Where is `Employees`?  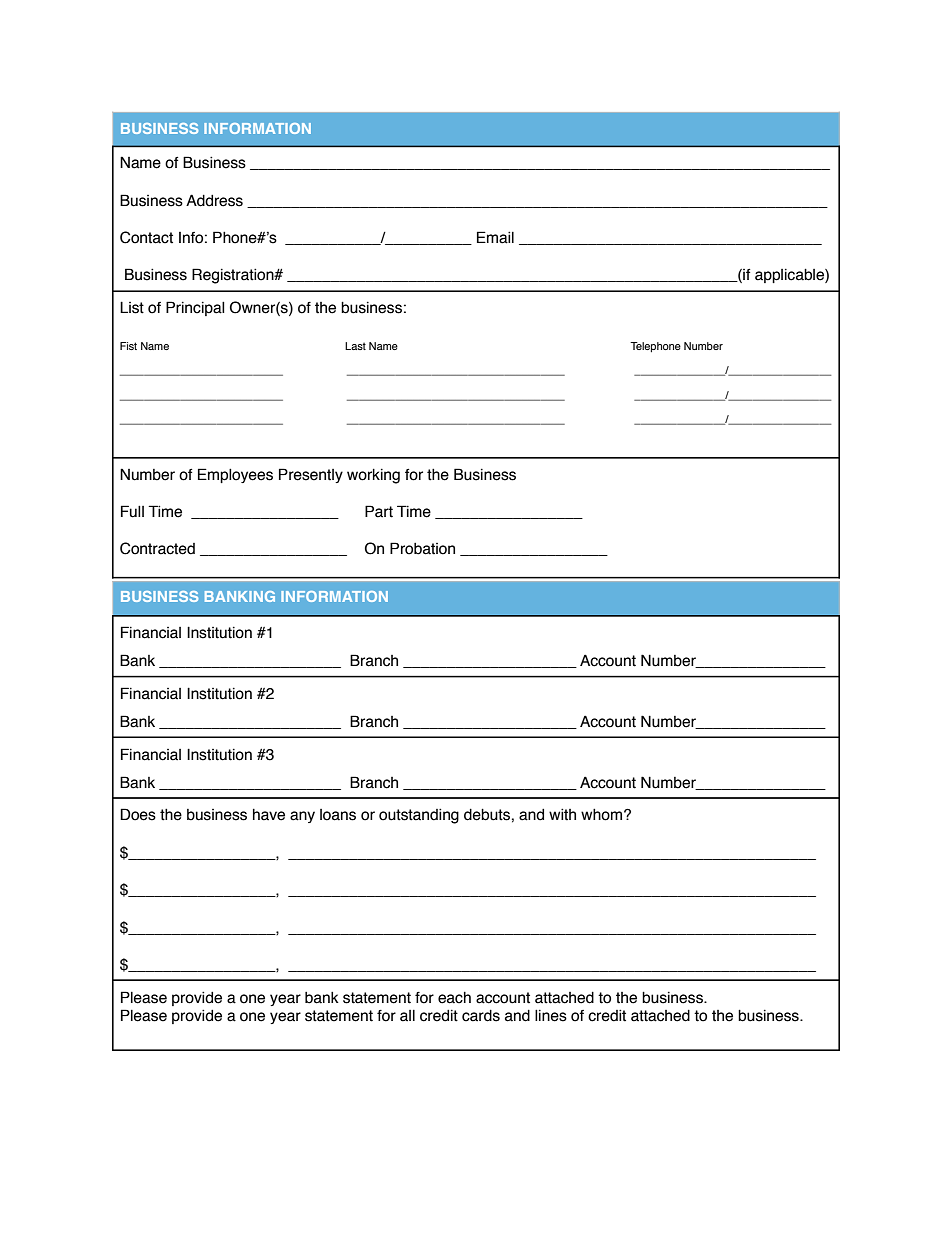 Employees is located at coordinates (235, 475).
